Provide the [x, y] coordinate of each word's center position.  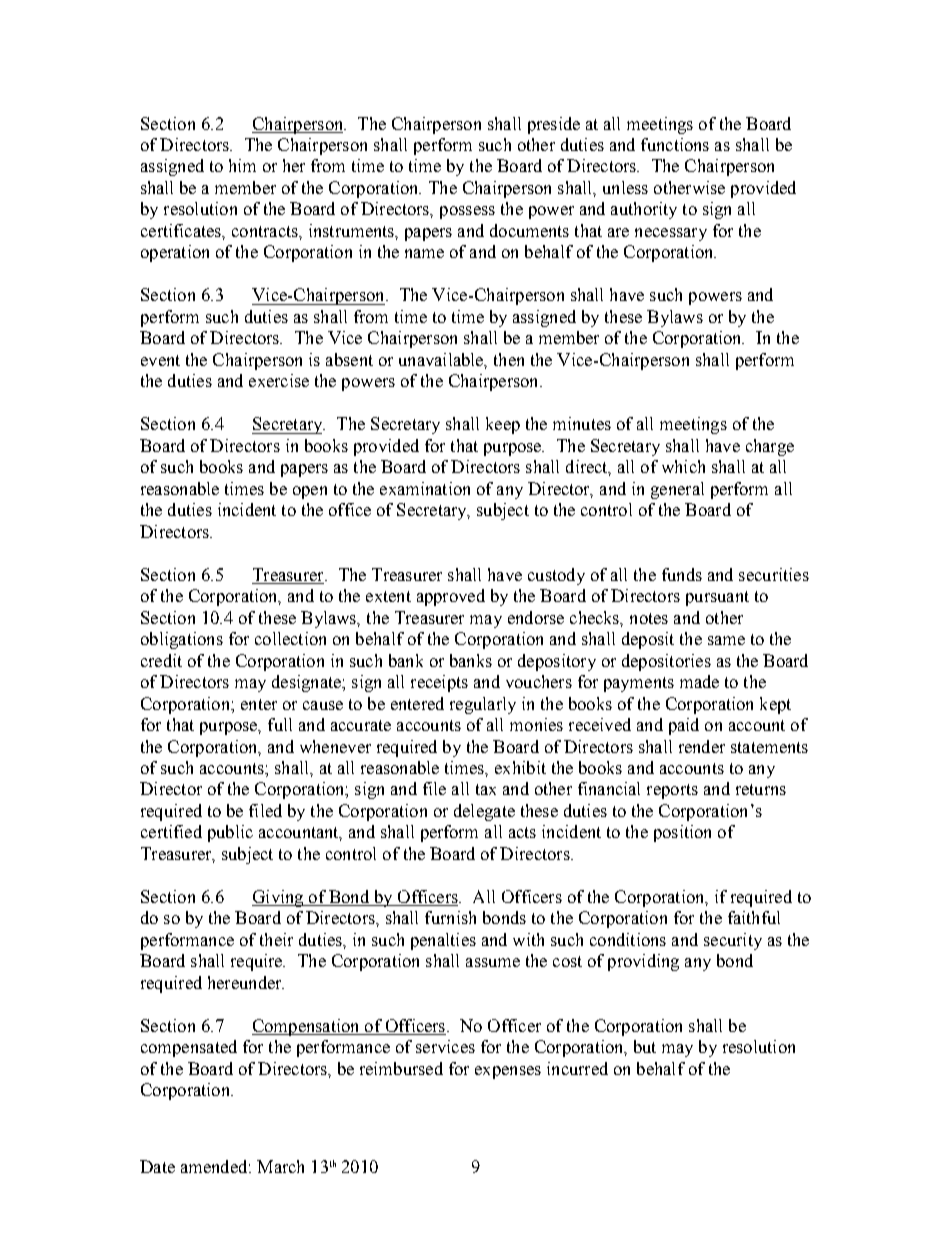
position [682, 833]
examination [425, 488]
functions [675, 144]
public [230, 833]
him [242, 165]
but [645, 1046]
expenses [508, 1072]
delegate [484, 812]
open [310, 492]
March [280, 1166]
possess [467, 212]
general [677, 490]
